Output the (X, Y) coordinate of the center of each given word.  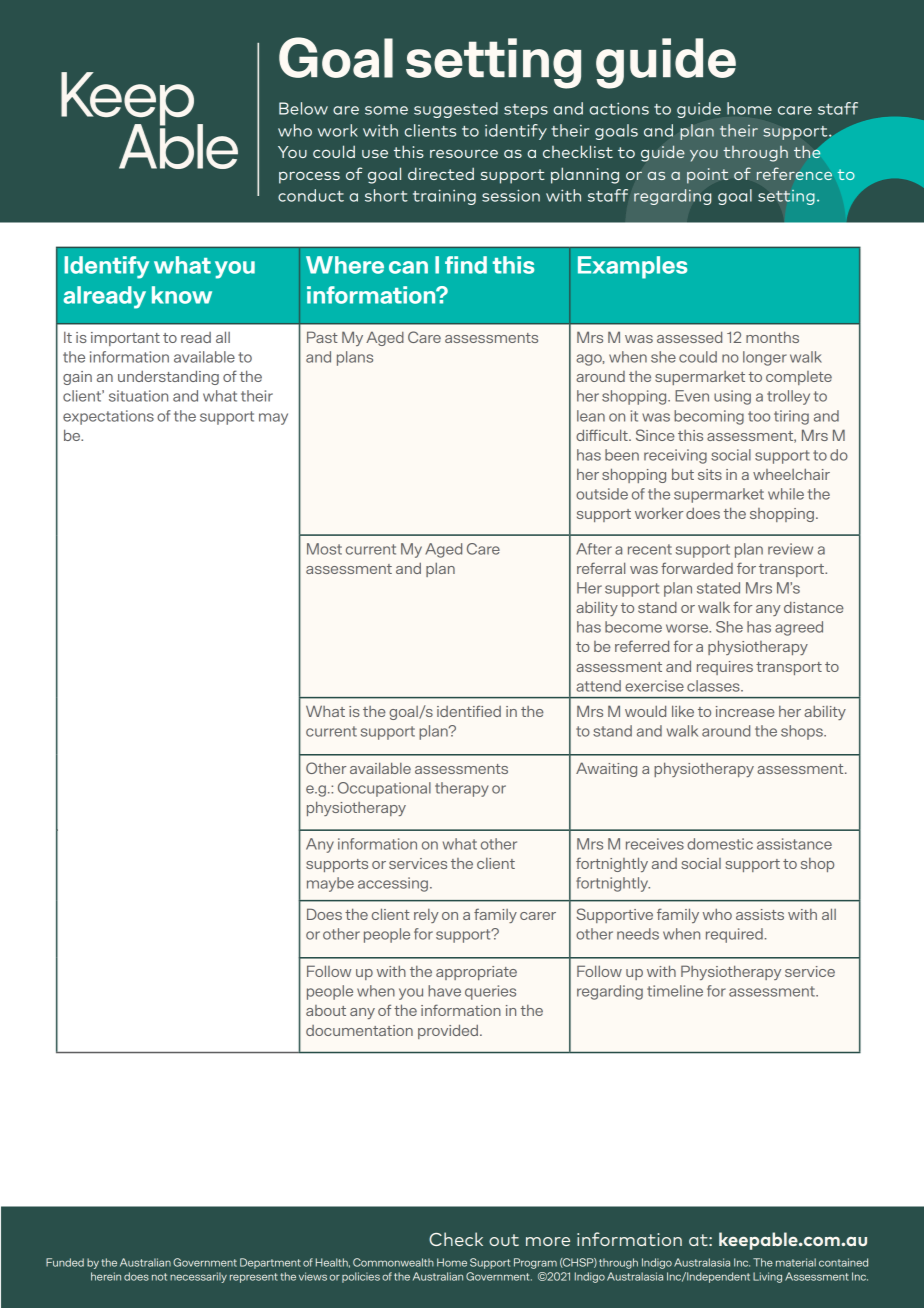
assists (760, 914)
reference (794, 173)
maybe (330, 884)
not (159, 1277)
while (786, 494)
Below (303, 108)
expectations (108, 417)
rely (426, 916)
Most (324, 549)
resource (464, 154)
